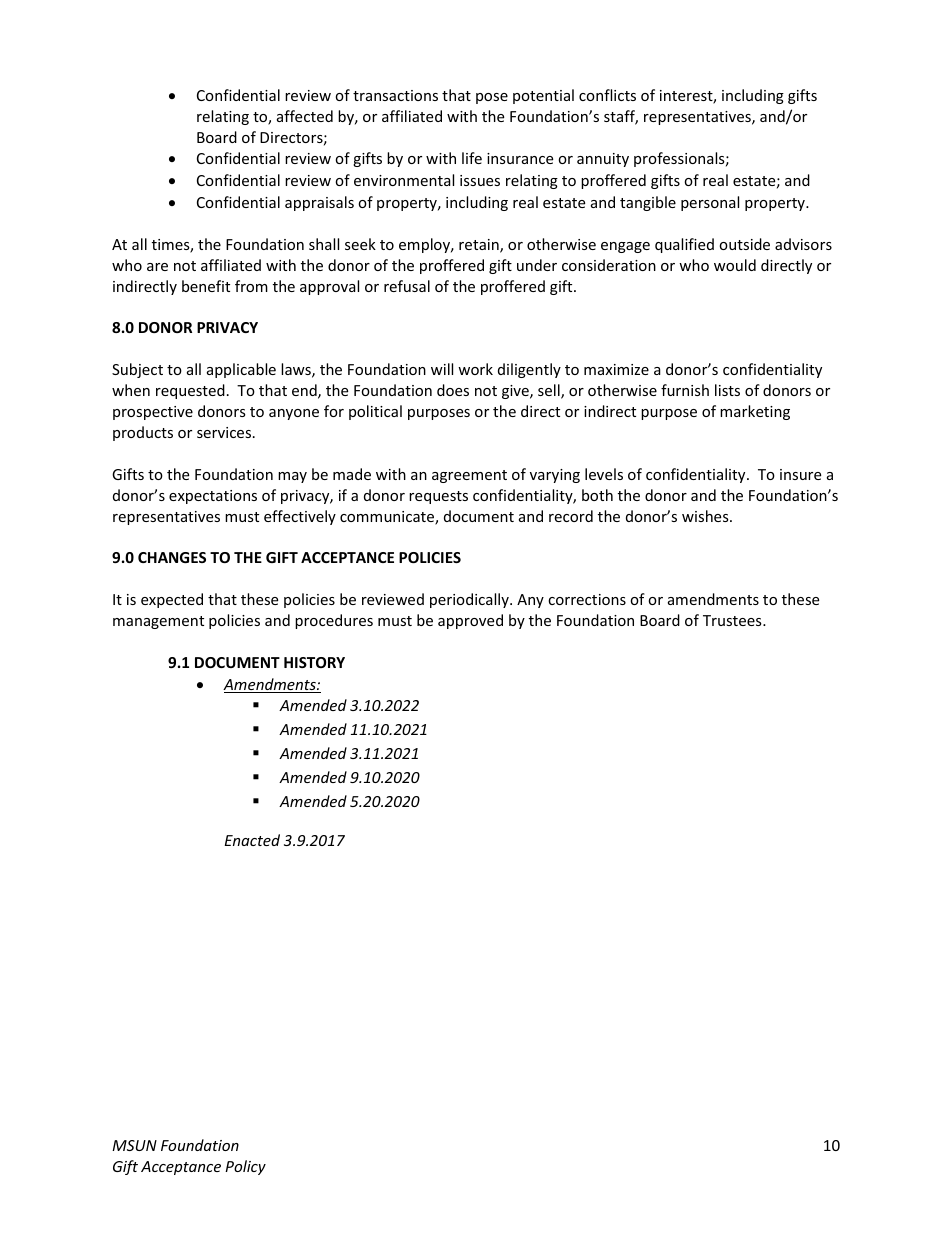  I want to click on Enacted, so click(252, 840).
